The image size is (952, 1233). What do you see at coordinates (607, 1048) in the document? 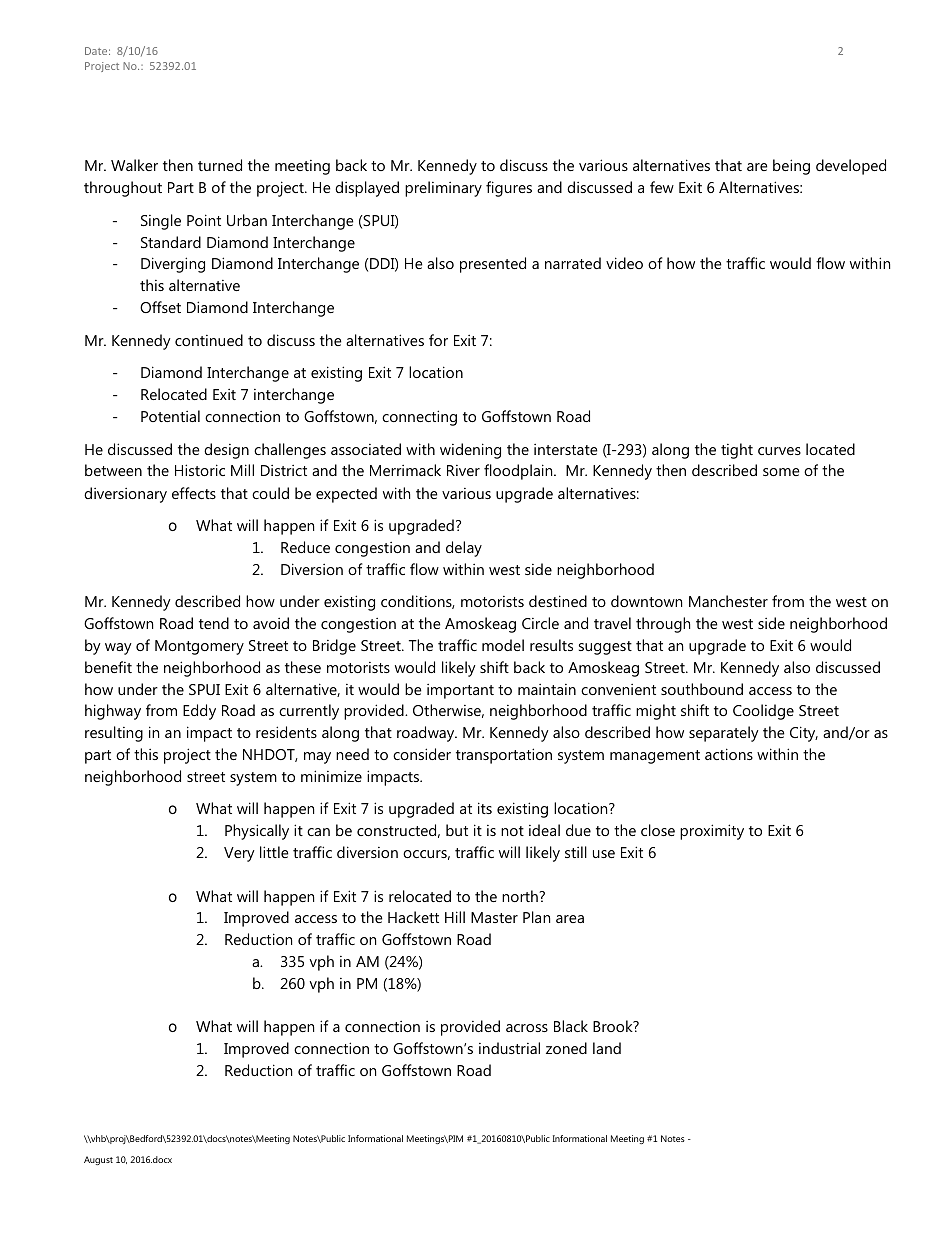
I see `land` at bounding box center [607, 1048].
